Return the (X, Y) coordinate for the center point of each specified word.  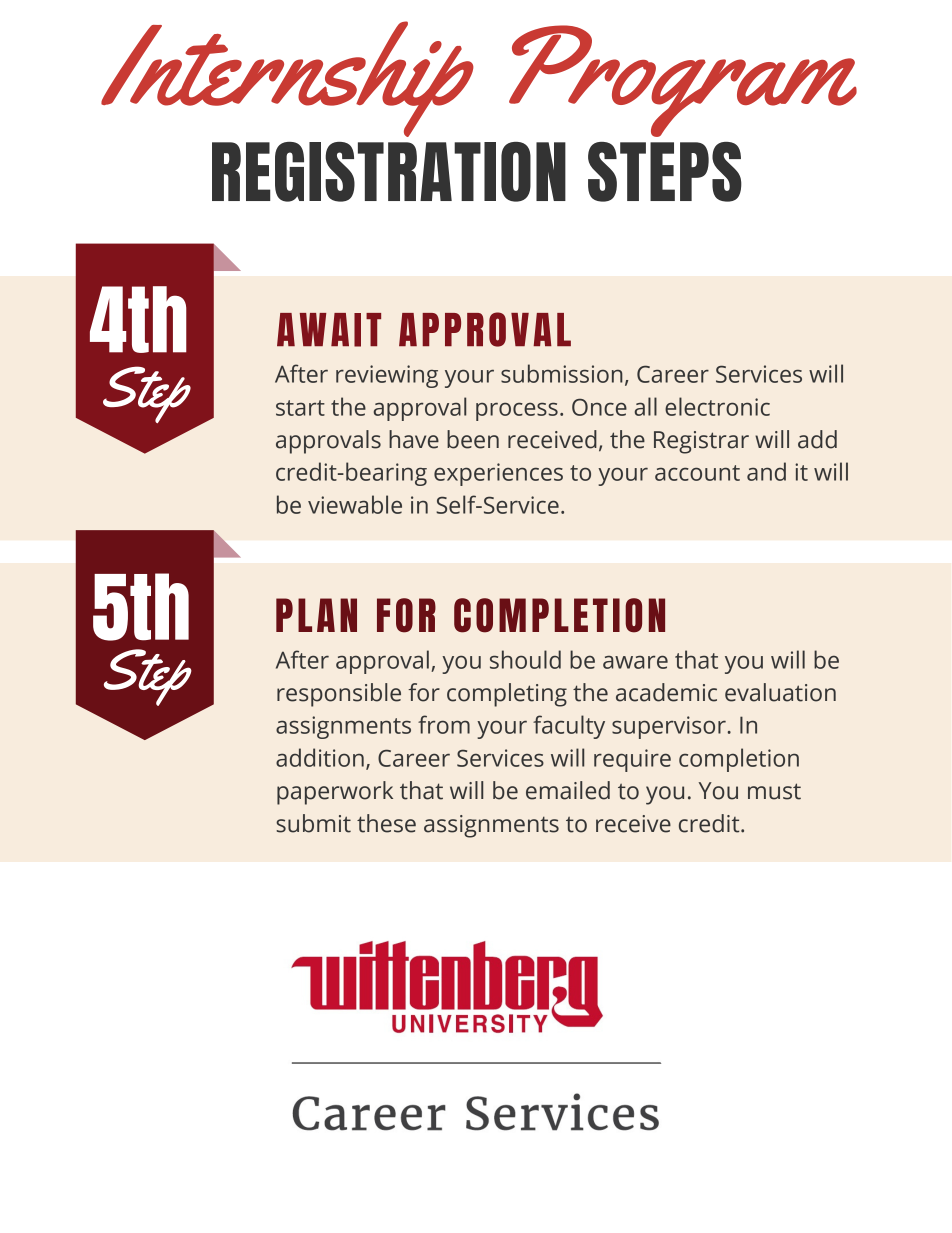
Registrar (701, 442)
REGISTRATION (389, 172)
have (414, 439)
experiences (498, 474)
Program (683, 81)
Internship (287, 79)
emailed (568, 790)
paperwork (335, 793)
